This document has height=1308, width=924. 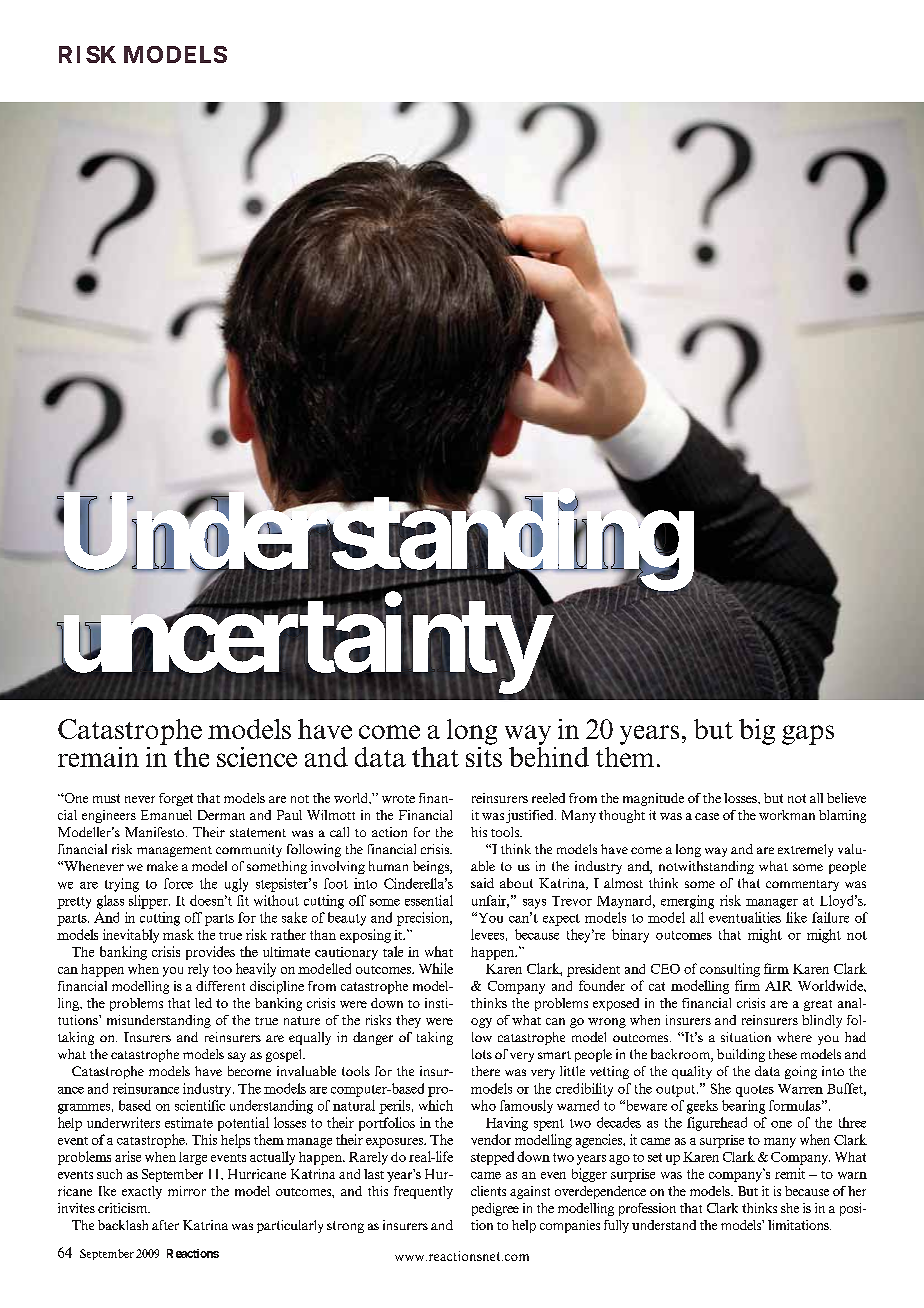 I want to click on after, so click(x=165, y=1225).
